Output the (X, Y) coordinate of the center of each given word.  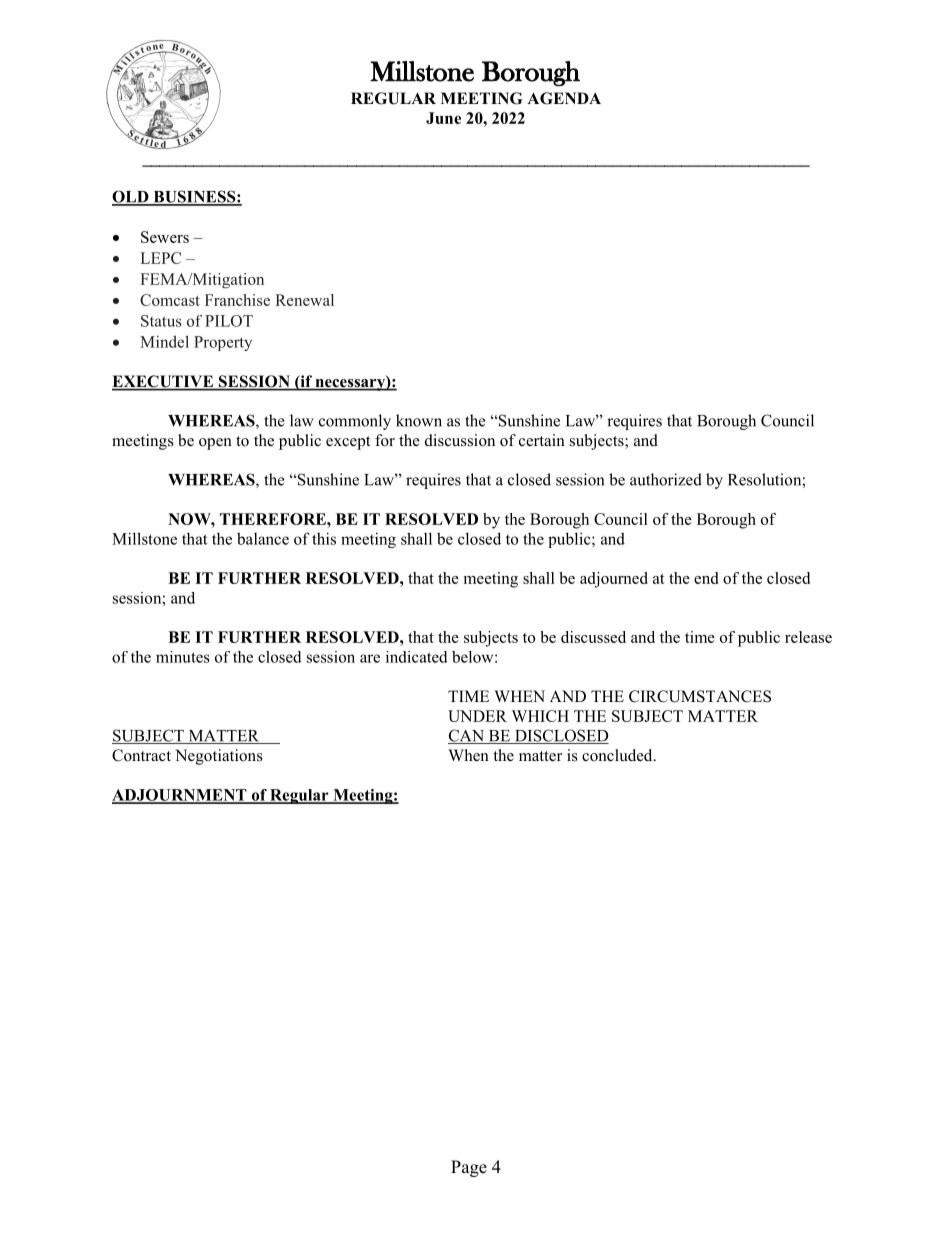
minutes (183, 657)
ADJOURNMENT (180, 796)
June (443, 118)
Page (469, 1168)
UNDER (477, 716)
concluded (618, 755)
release (808, 637)
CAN (467, 736)
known (419, 420)
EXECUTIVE (163, 382)
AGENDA (564, 98)
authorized (666, 479)
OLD (131, 197)
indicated (417, 657)
